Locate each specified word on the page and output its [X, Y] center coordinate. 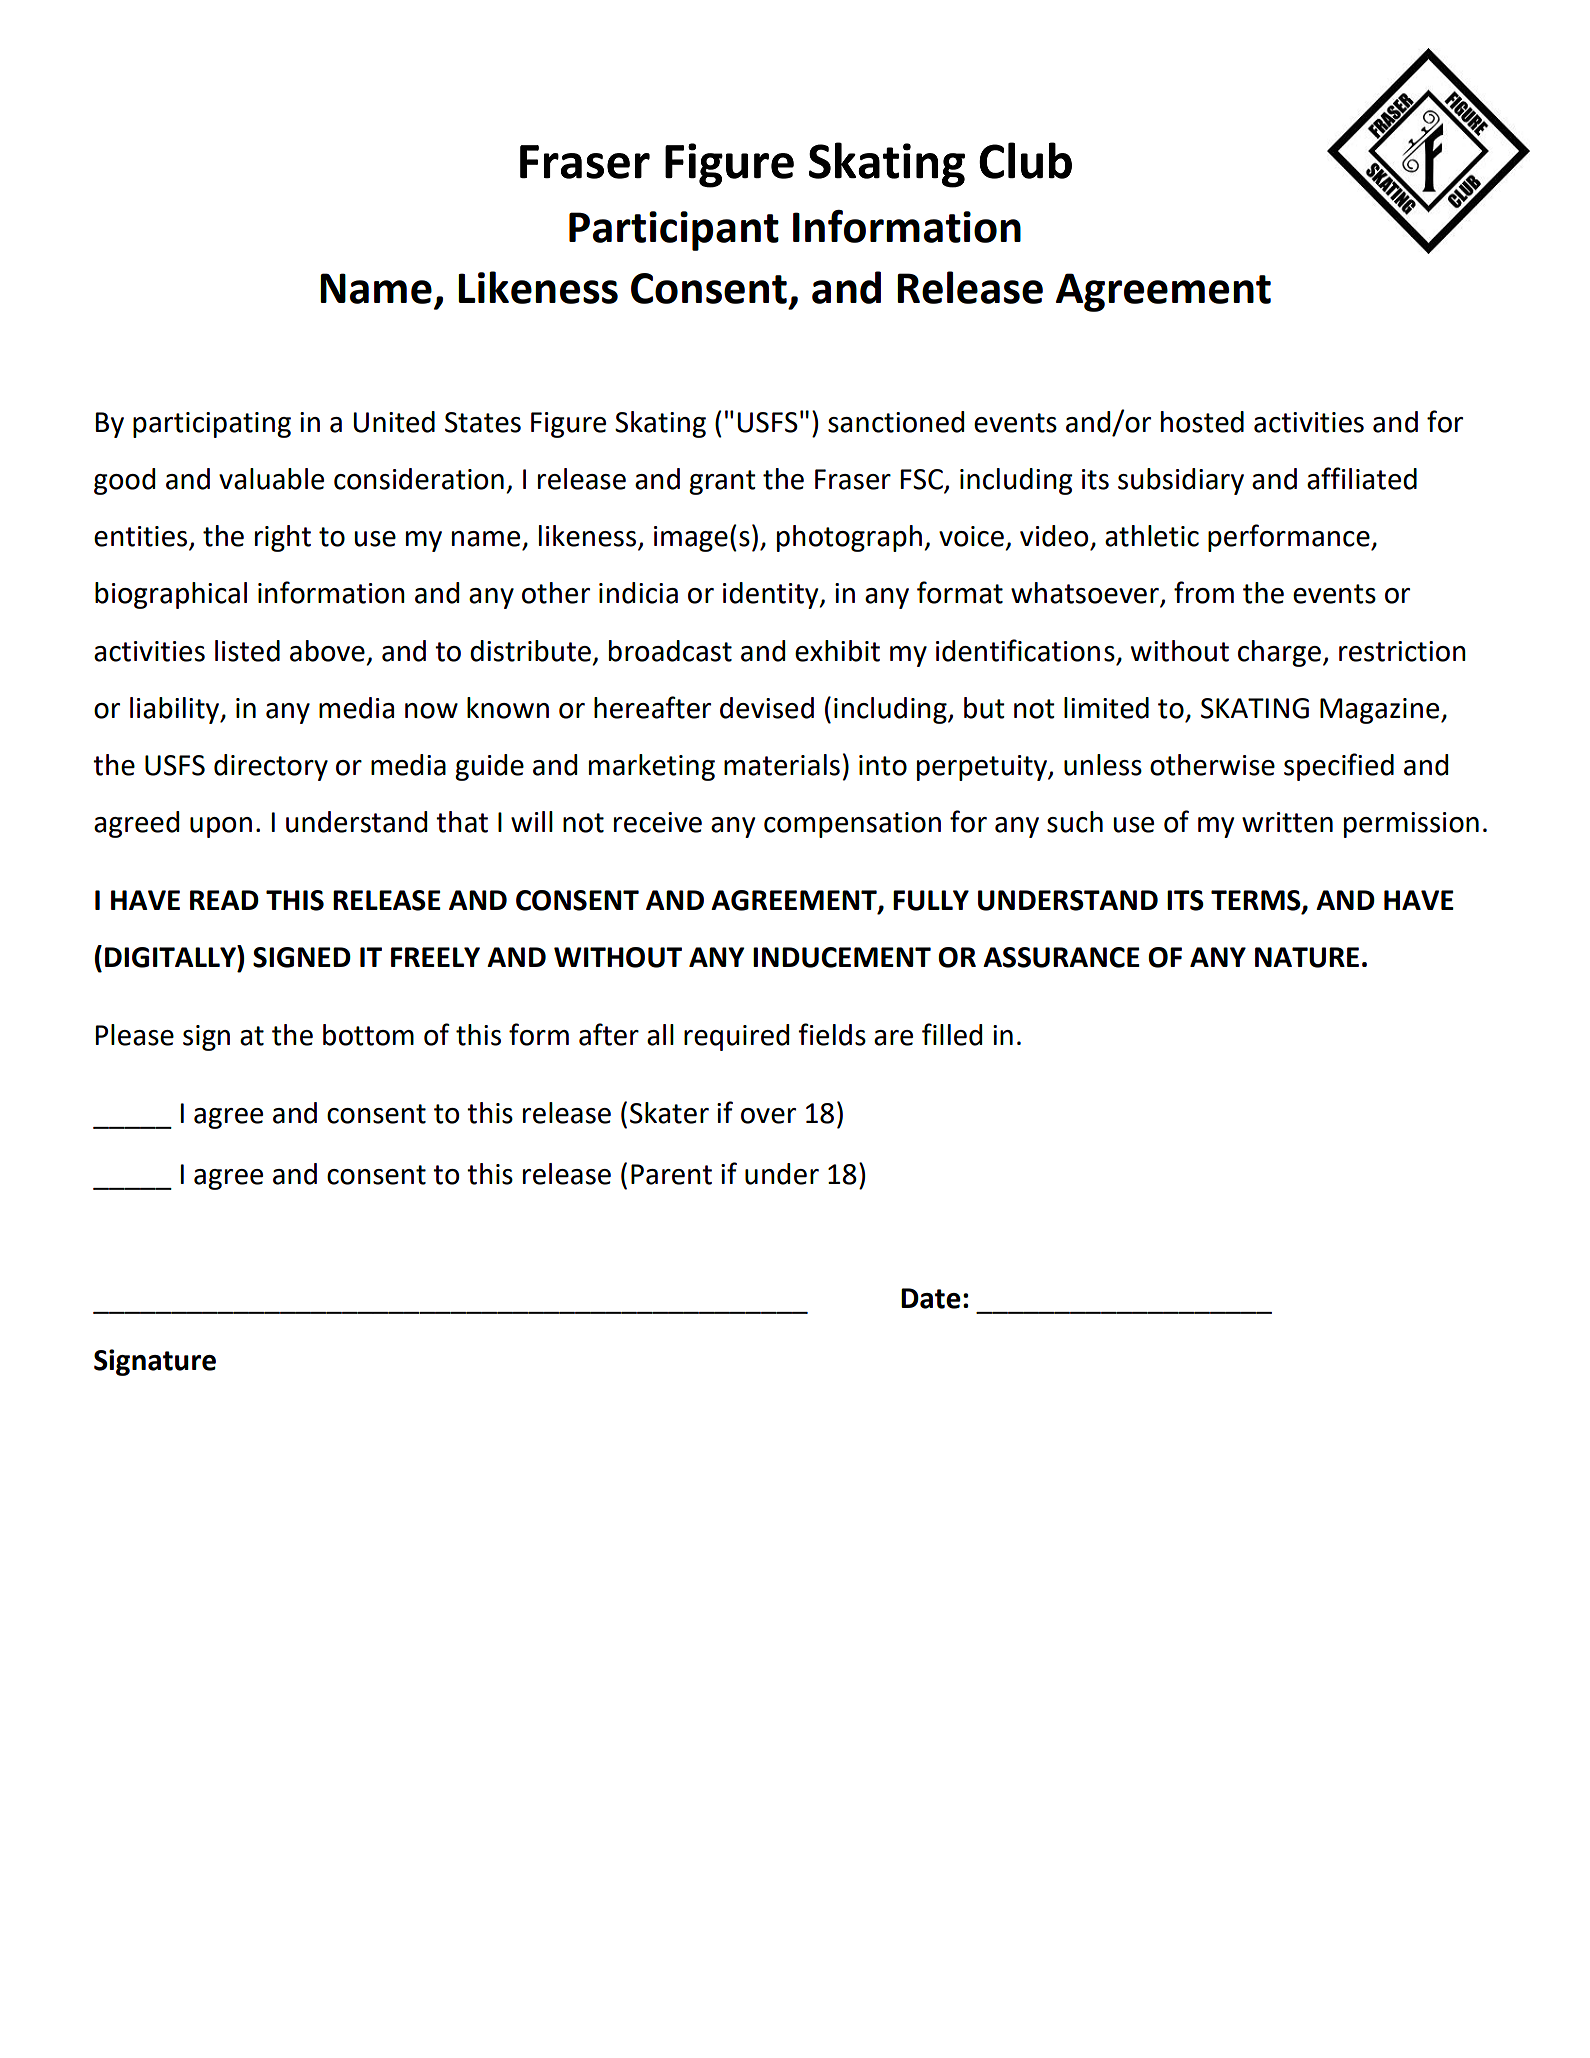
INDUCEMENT [842, 957]
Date [931, 1298]
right [283, 538]
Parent [671, 1174]
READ [224, 900]
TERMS [1257, 901]
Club [1025, 160]
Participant [674, 231]
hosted [1202, 422]
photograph [849, 538]
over [768, 1116]
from [1204, 592]
